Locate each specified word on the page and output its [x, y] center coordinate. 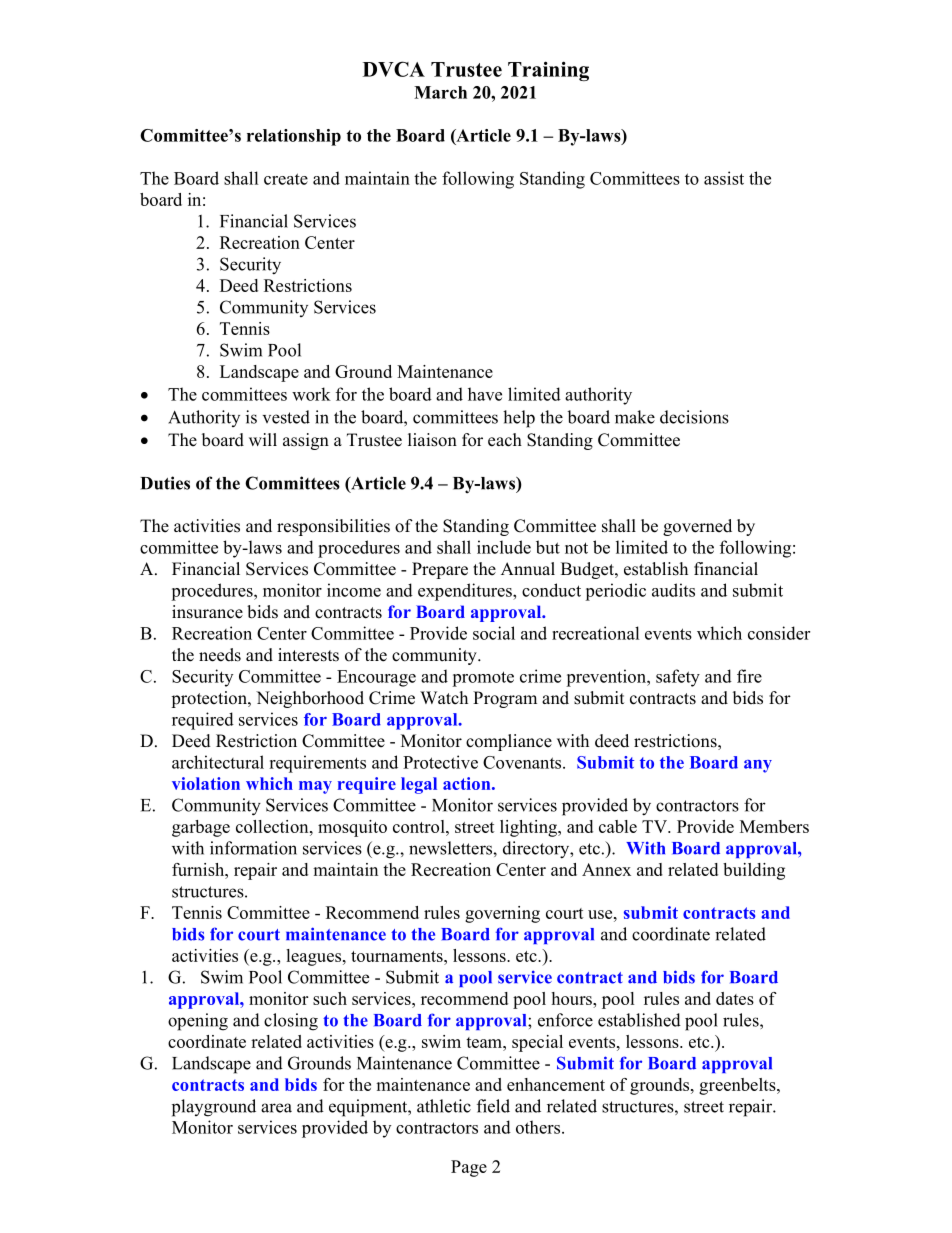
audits [673, 590]
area [276, 1108]
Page [469, 1168]
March [440, 92]
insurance [207, 612]
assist [724, 178]
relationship [294, 137]
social [494, 633]
